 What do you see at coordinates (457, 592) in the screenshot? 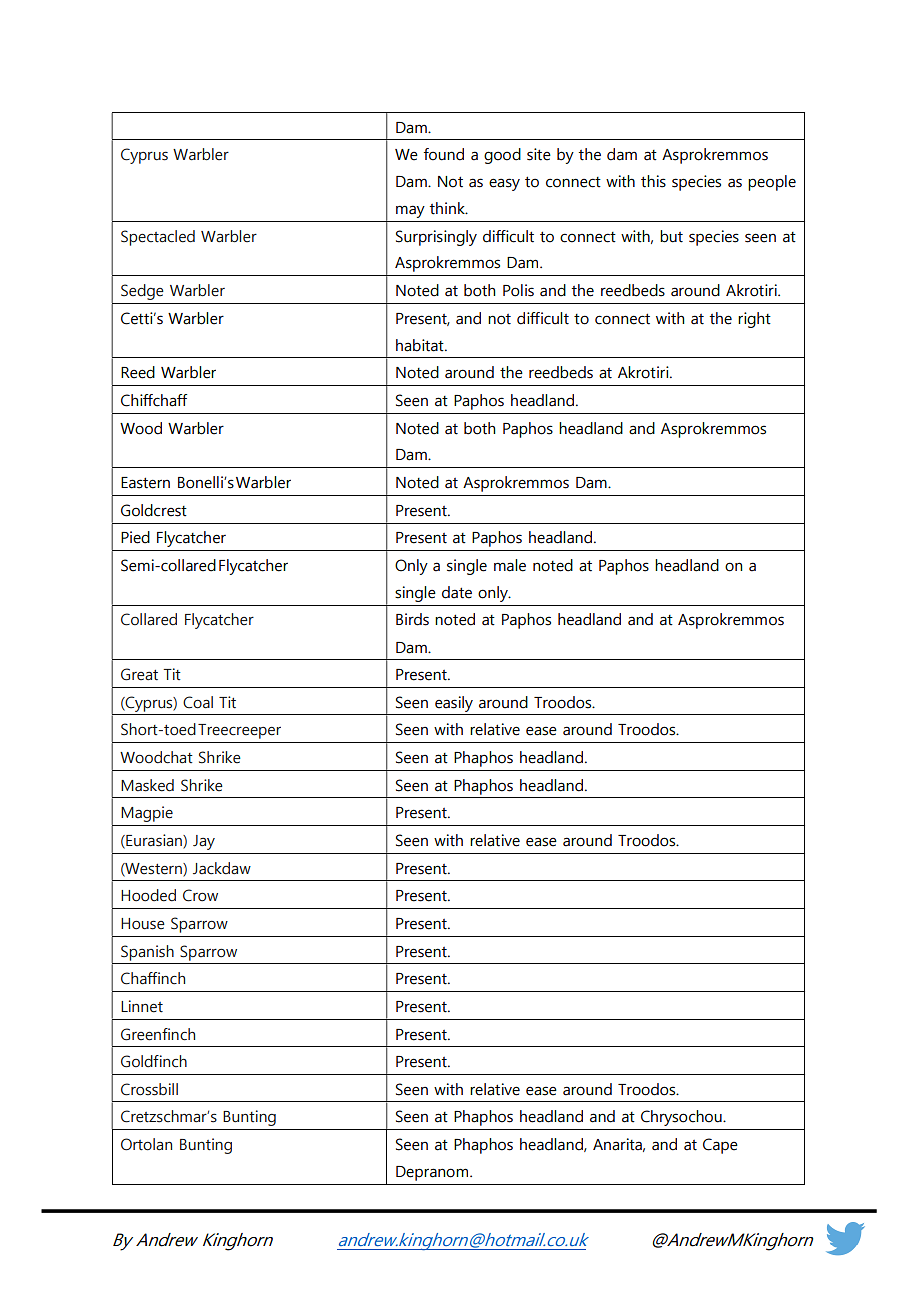
I see `date` at bounding box center [457, 592].
